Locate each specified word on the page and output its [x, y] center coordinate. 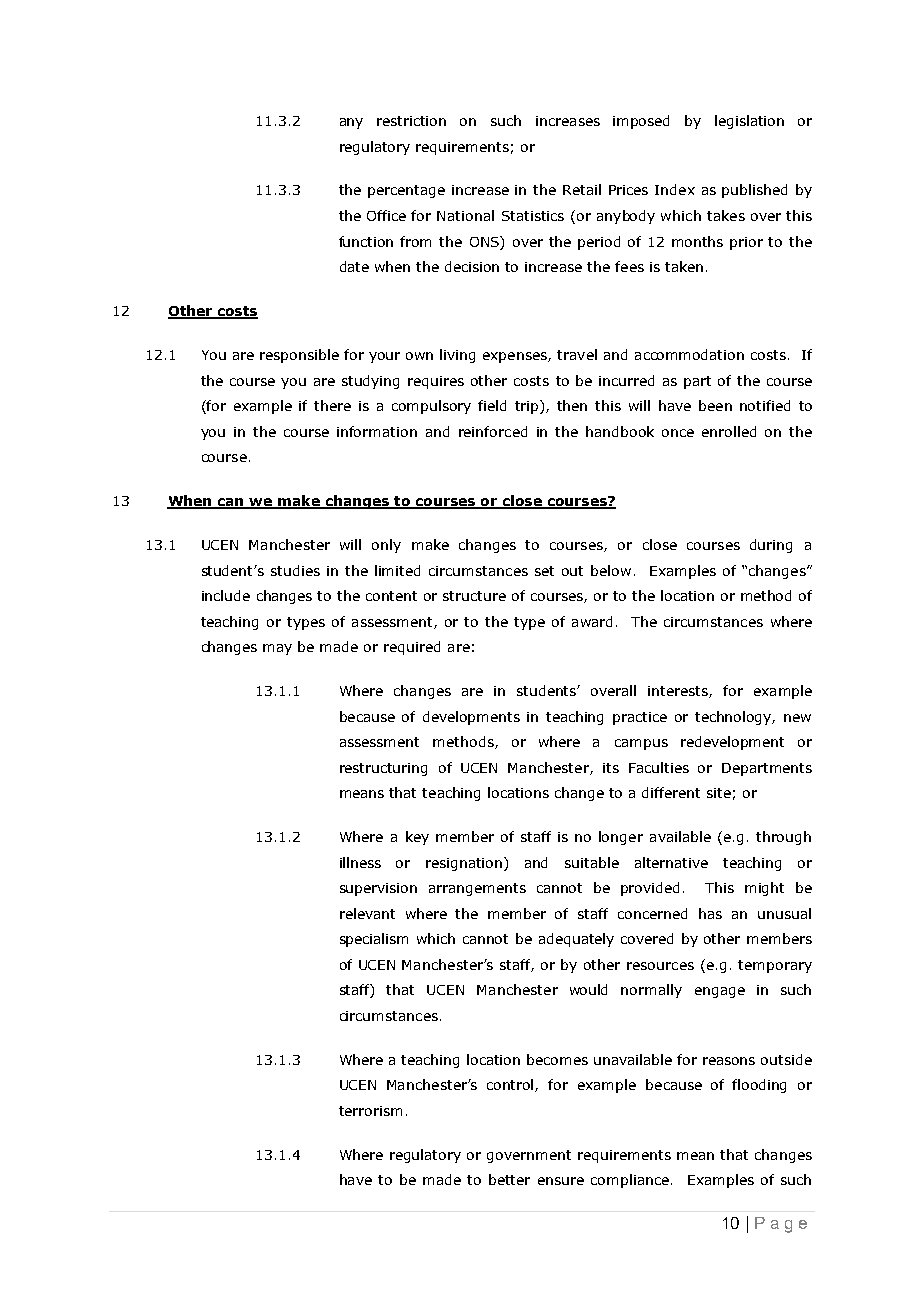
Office [386, 215]
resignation [465, 864]
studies [295, 570]
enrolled [729, 431]
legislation [749, 122]
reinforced [493, 431]
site [719, 793]
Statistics [533, 216]
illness [360, 862]
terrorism [370, 1111]
